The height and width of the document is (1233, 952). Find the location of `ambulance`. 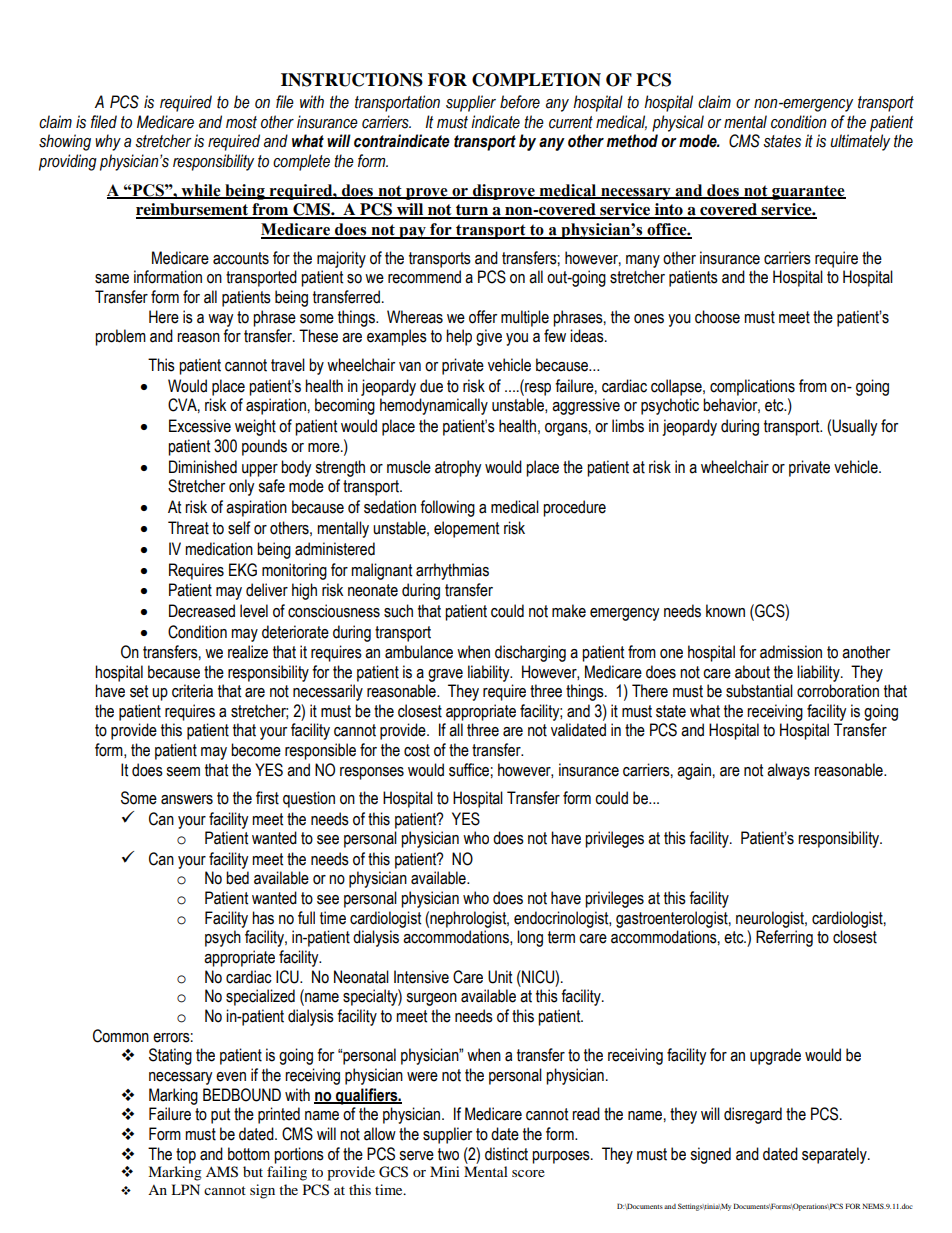

ambulance is located at coordinates (419, 652).
